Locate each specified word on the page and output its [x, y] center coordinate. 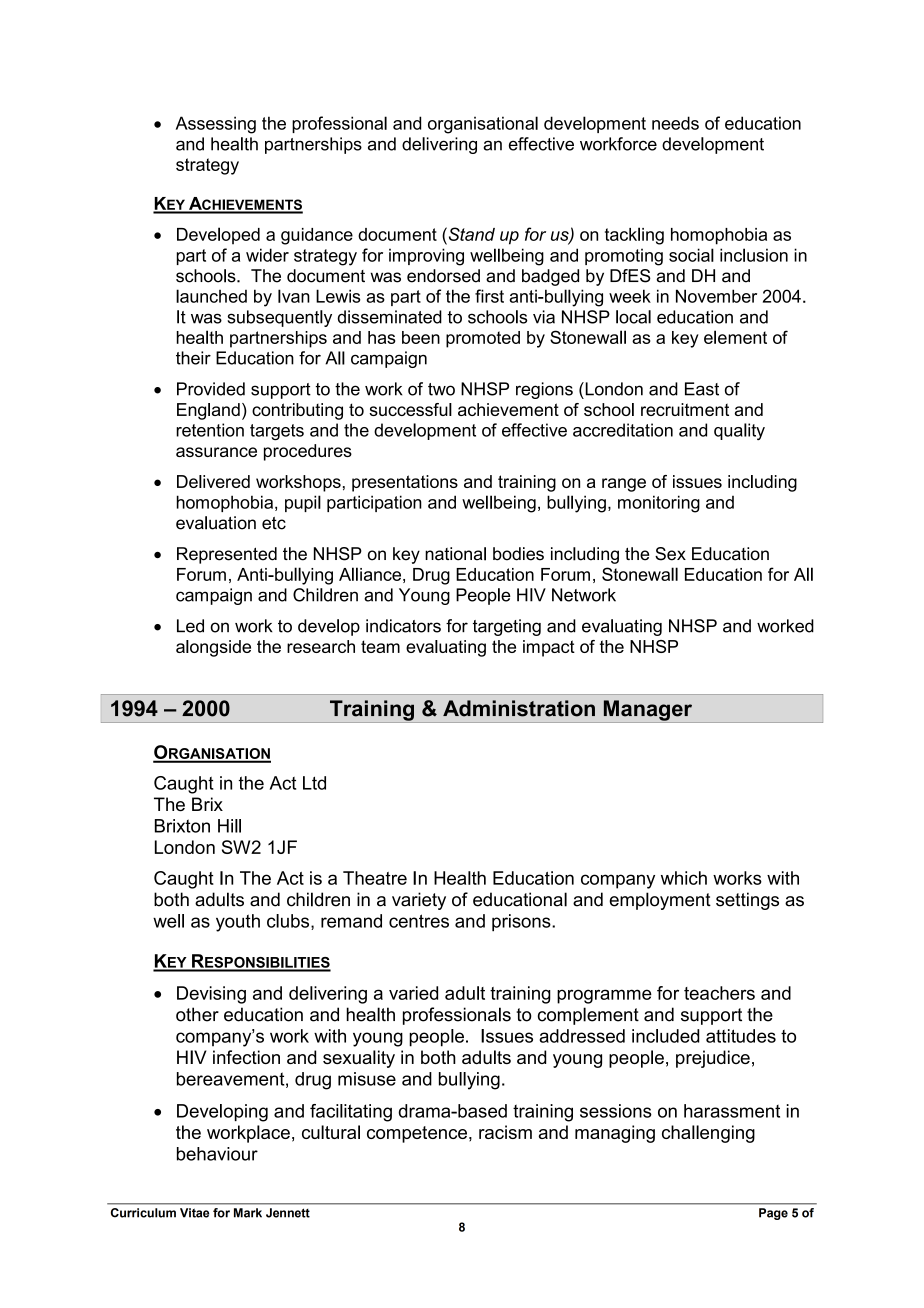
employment [660, 901]
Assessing [216, 125]
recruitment [685, 409]
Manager [648, 711]
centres [419, 921]
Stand [470, 234]
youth [238, 923]
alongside [213, 648]
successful [410, 409]
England [208, 411]
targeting [507, 627]
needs [675, 123]
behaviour [217, 1154]
